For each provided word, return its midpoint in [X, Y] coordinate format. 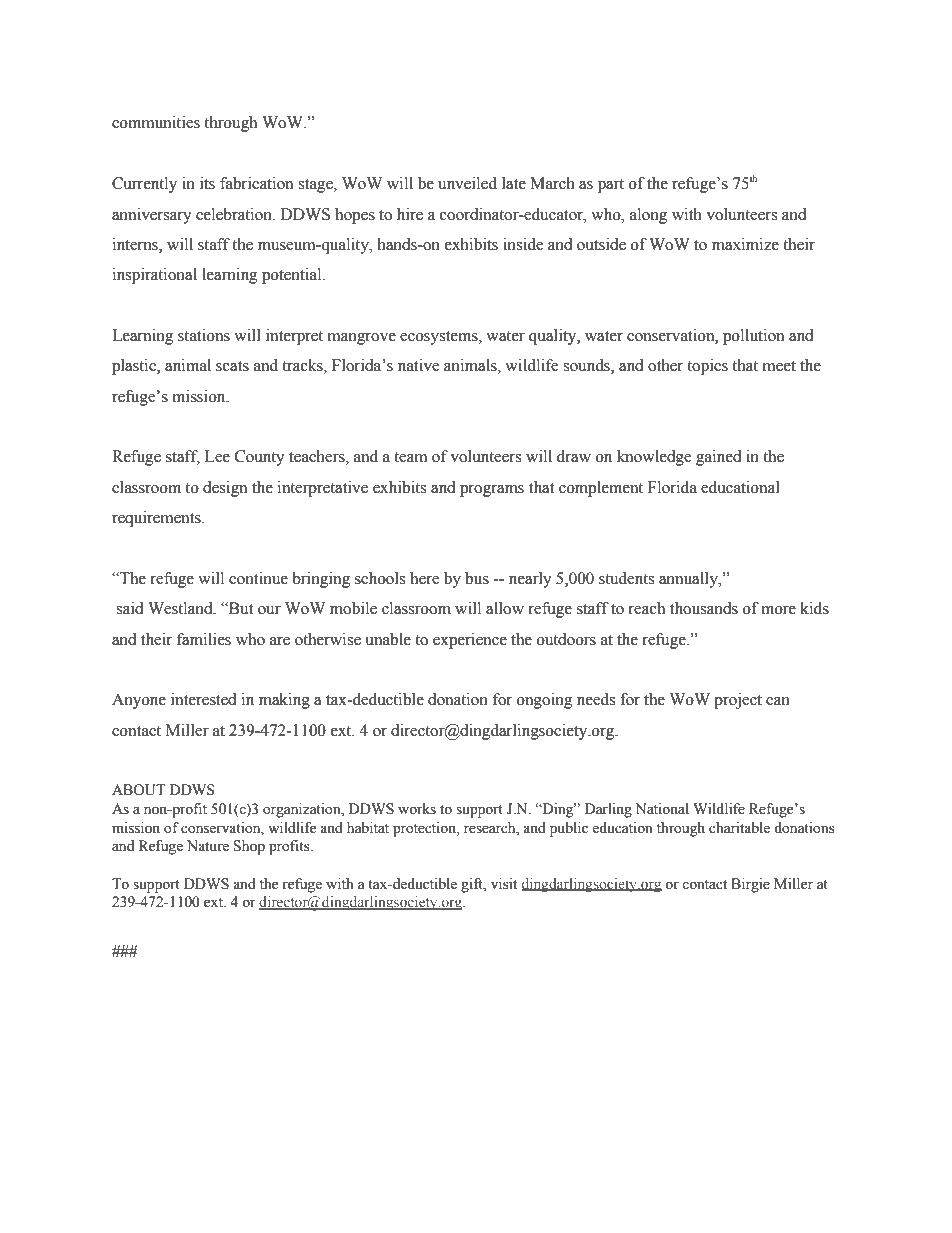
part [611, 186]
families [204, 639]
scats [232, 366]
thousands [704, 608]
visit [504, 884]
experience [470, 641]
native [418, 365]
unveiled [467, 183]
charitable [739, 828]
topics [707, 367]
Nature [208, 846]
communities [156, 122]
